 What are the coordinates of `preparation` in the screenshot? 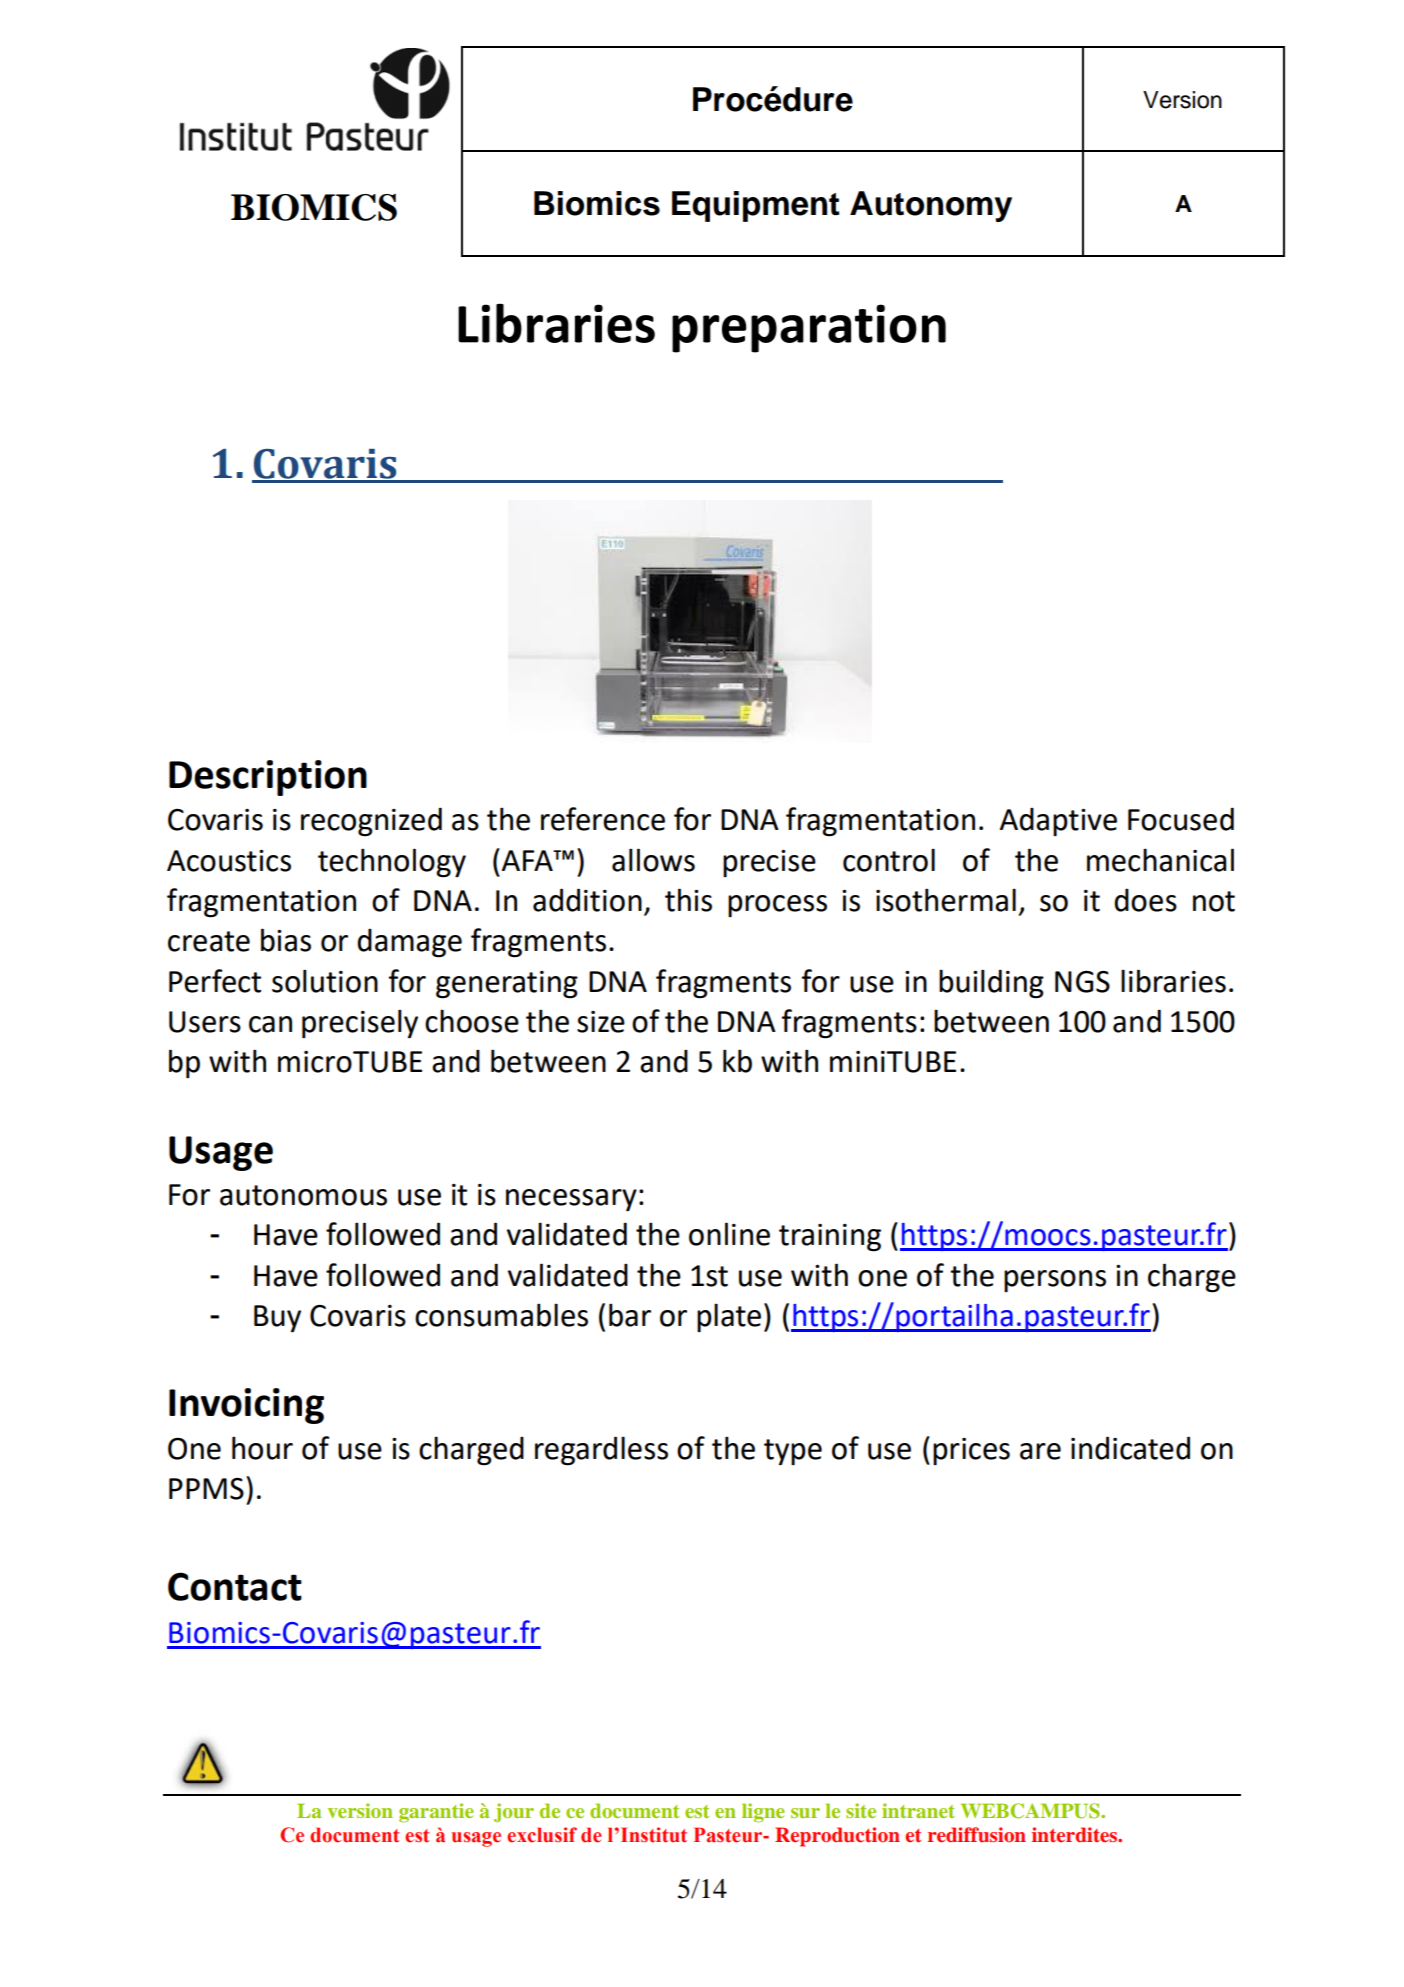 It's located at (809, 328).
